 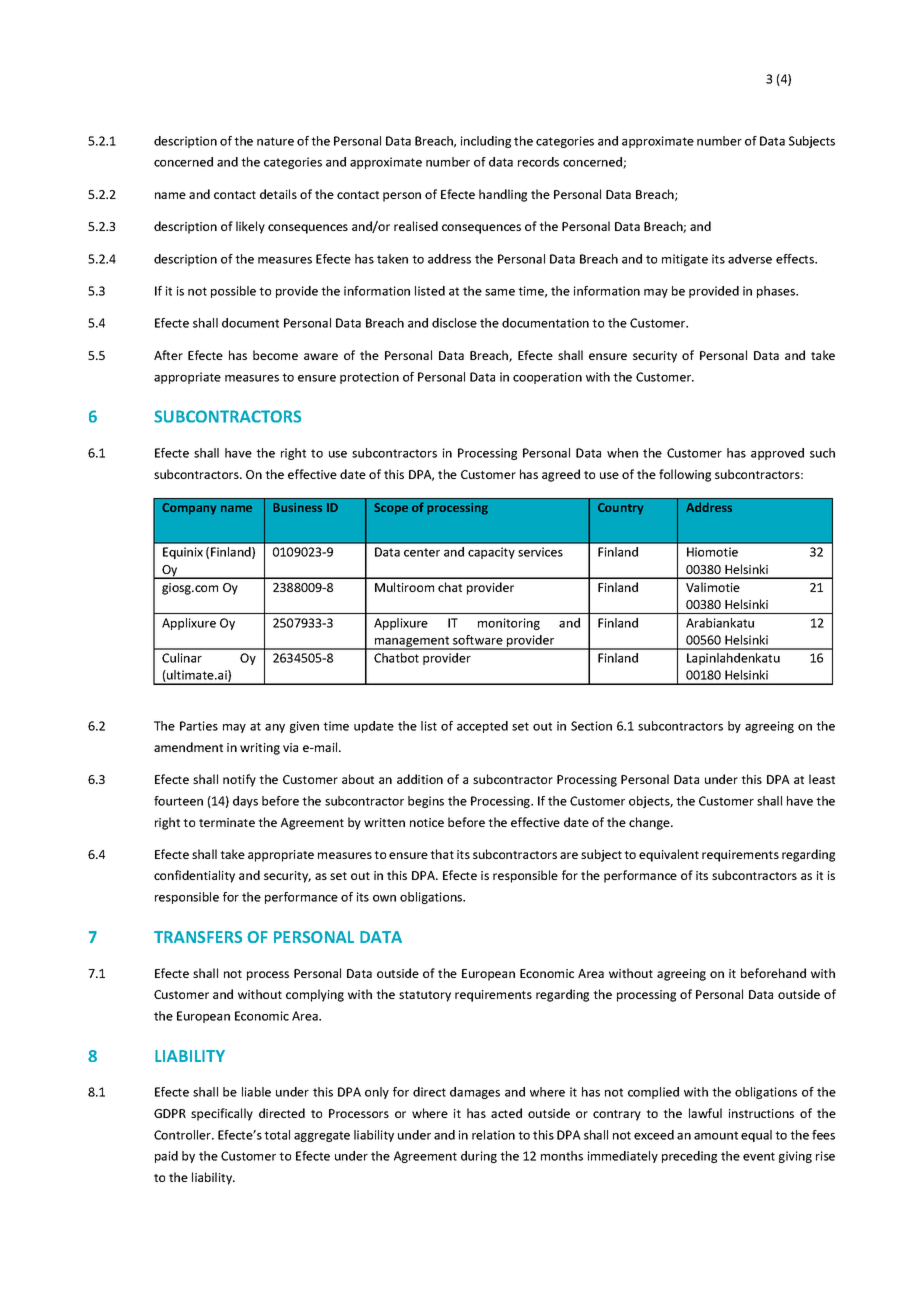 I want to click on specifically, so click(x=222, y=1114).
